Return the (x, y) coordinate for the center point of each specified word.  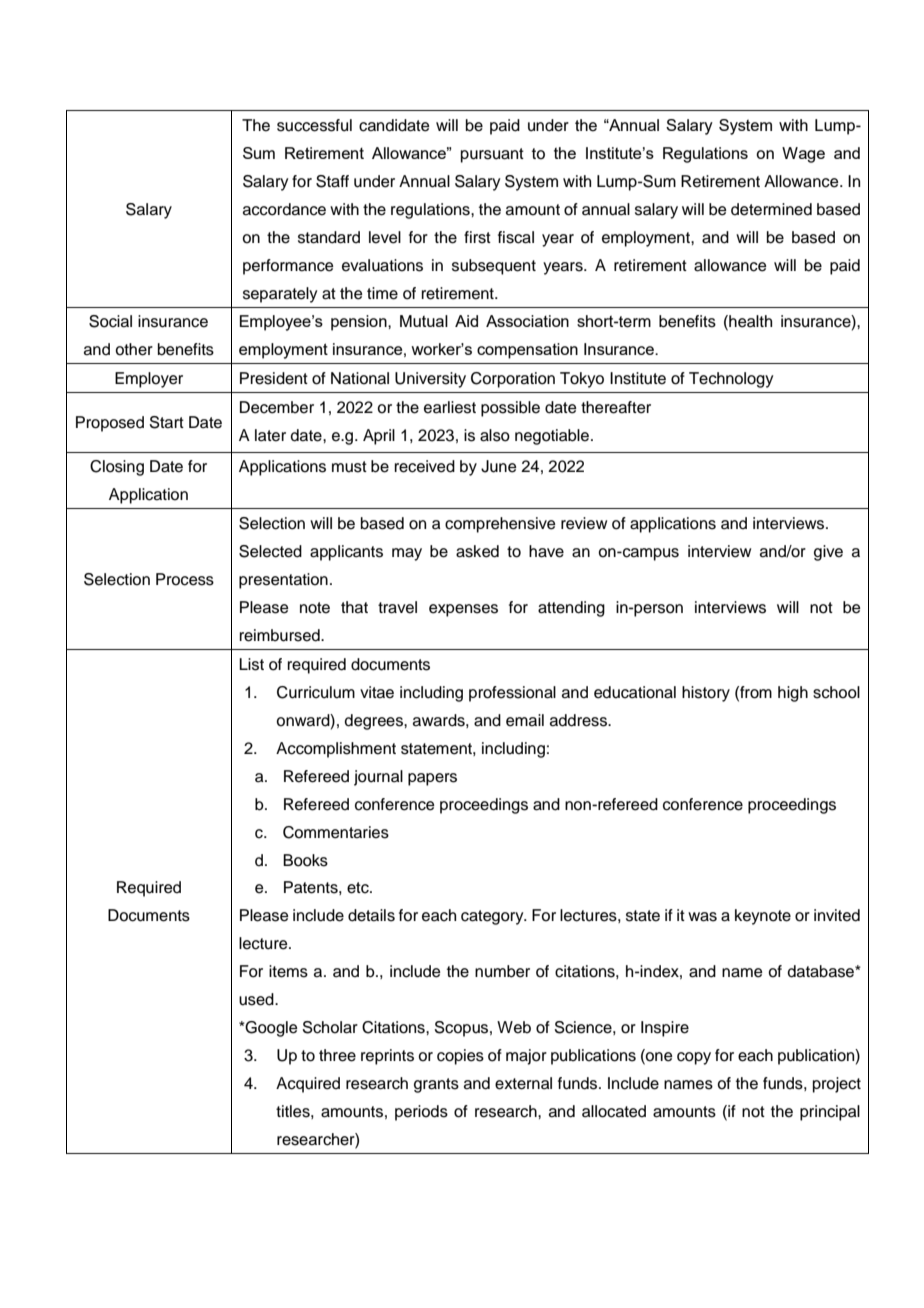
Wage (803, 155)
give (828, 553)
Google (271, 1029)
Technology (731, 380)
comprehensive (500, 525)
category (493, 917)
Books (305, 860)
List (251, 664)
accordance (284, 209)
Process (185, 579)
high (793, 694)
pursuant (492, 155)
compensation (527, 351)
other (134, 349)
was (702, 917)
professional (512, 694)
